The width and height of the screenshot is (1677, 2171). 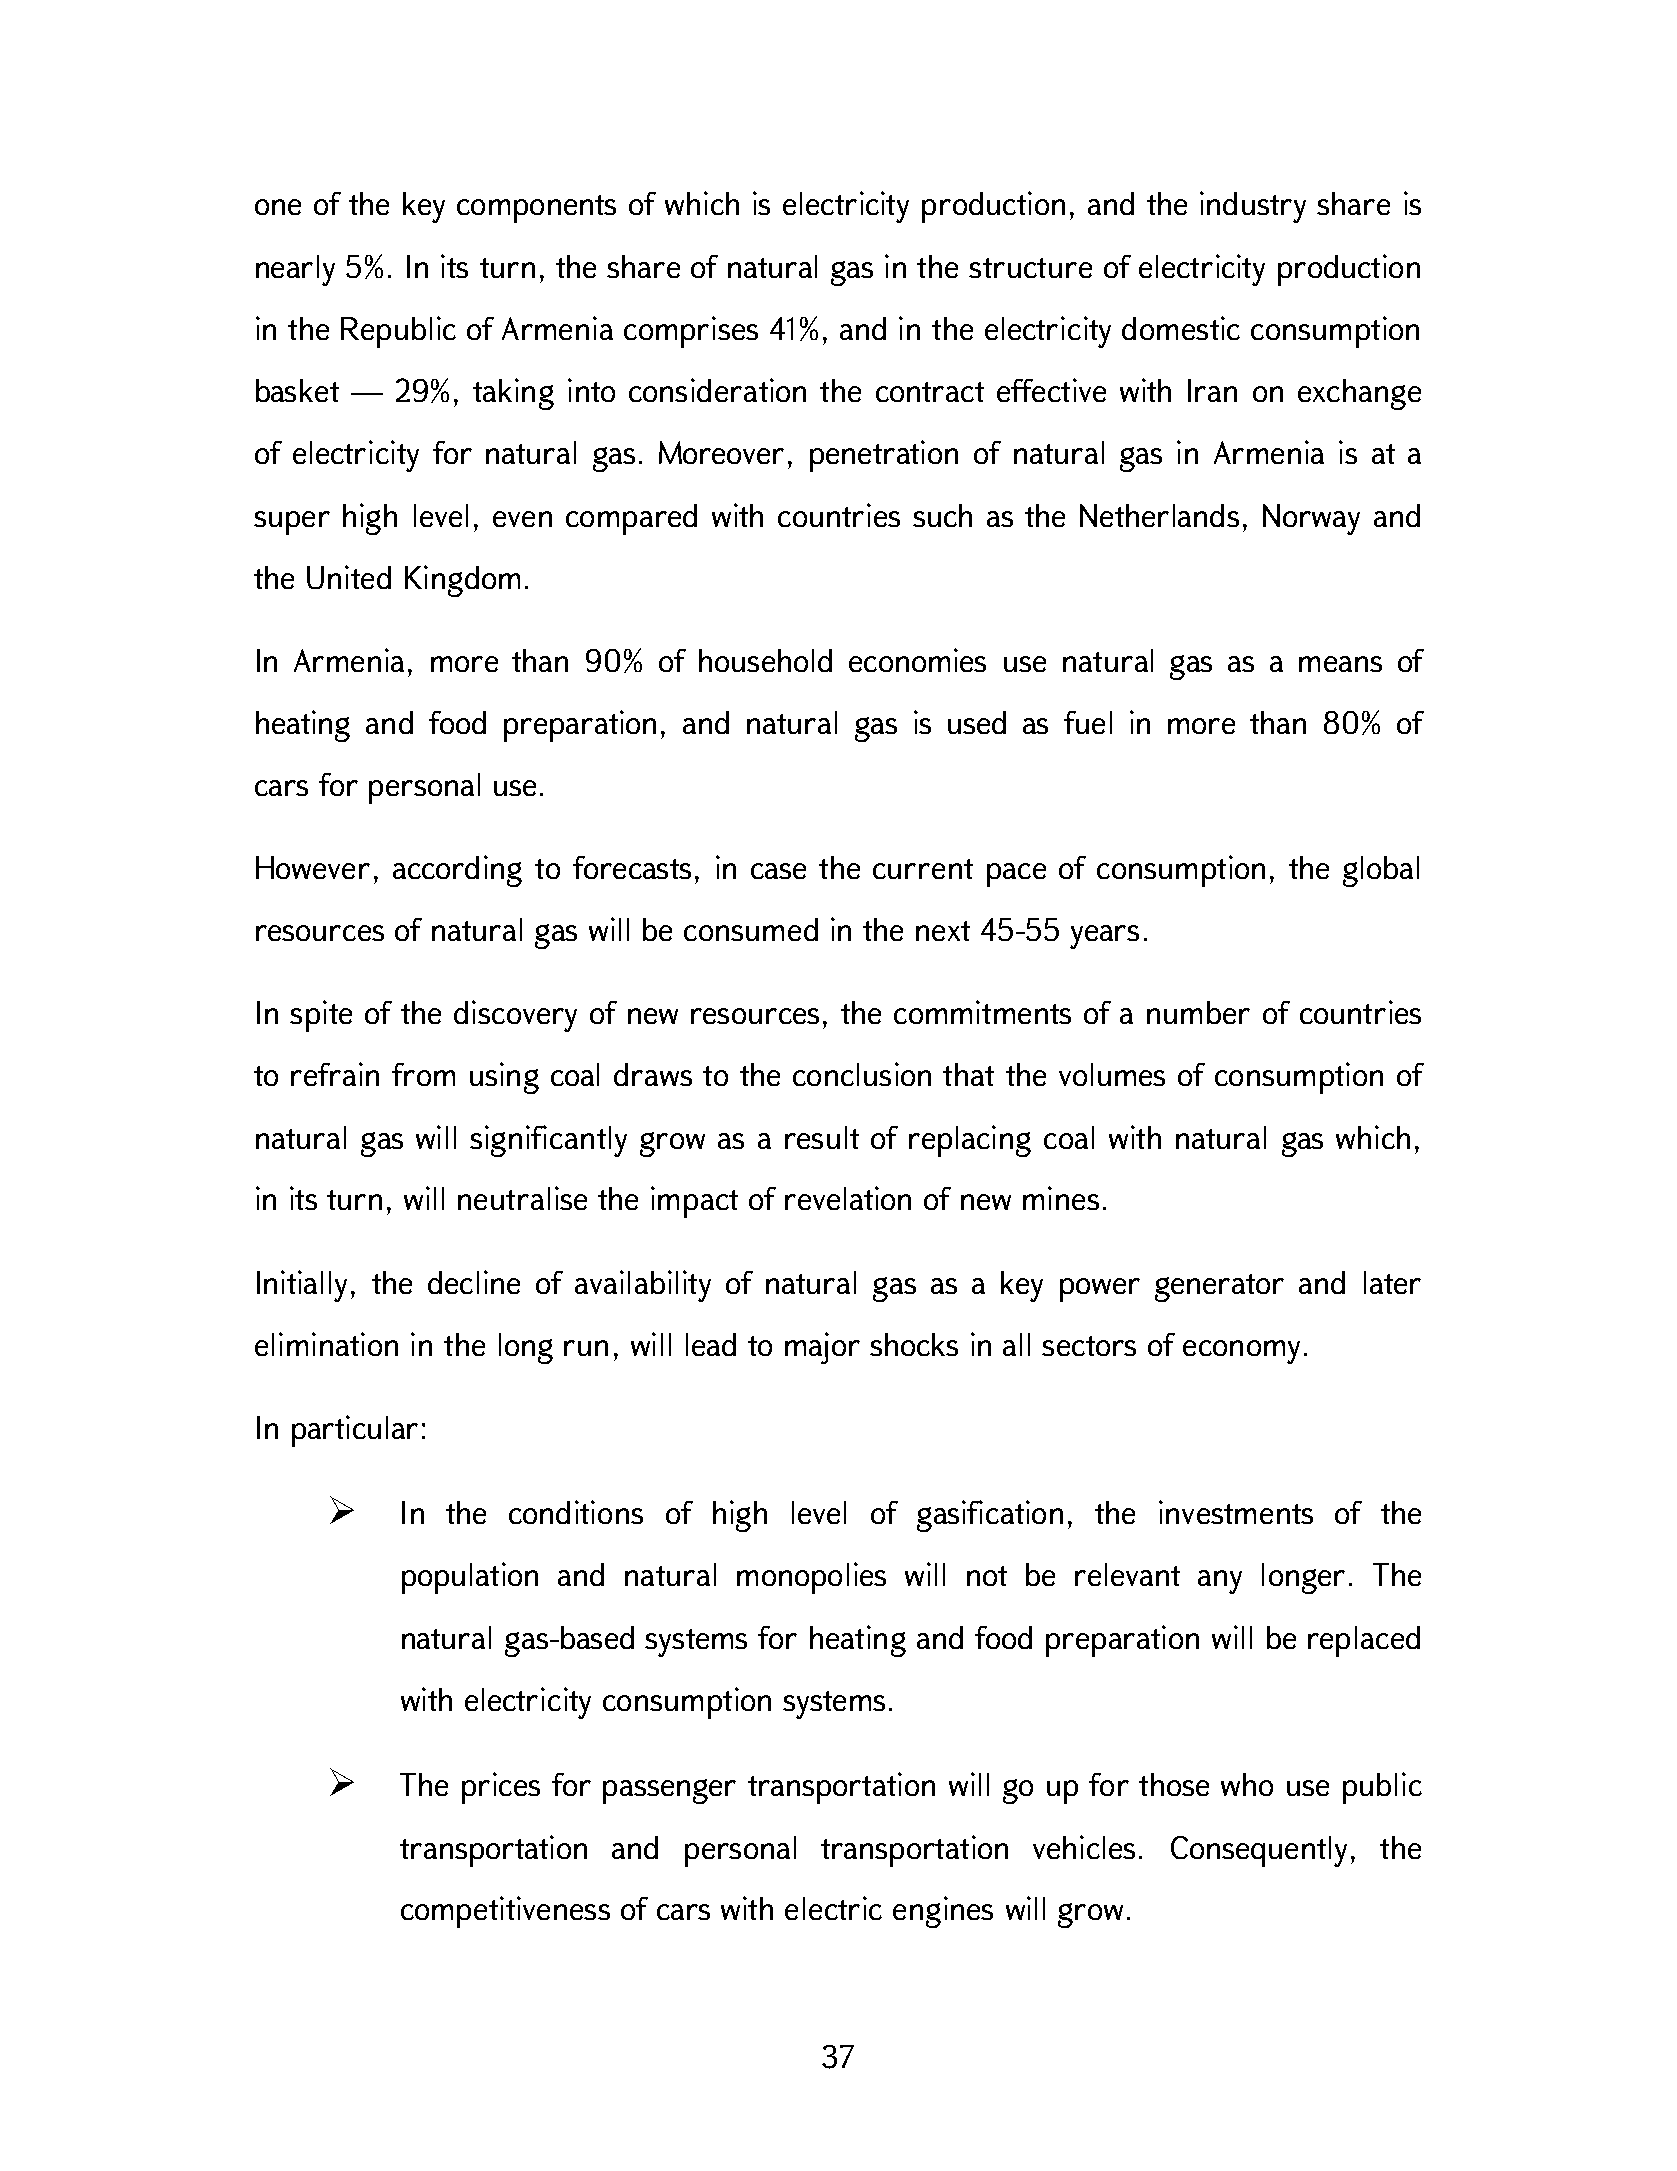 What do you see at coordinates (505, 1912) in the screenshot?
I see `competitiveness` at bounding box center [505, 1912].
